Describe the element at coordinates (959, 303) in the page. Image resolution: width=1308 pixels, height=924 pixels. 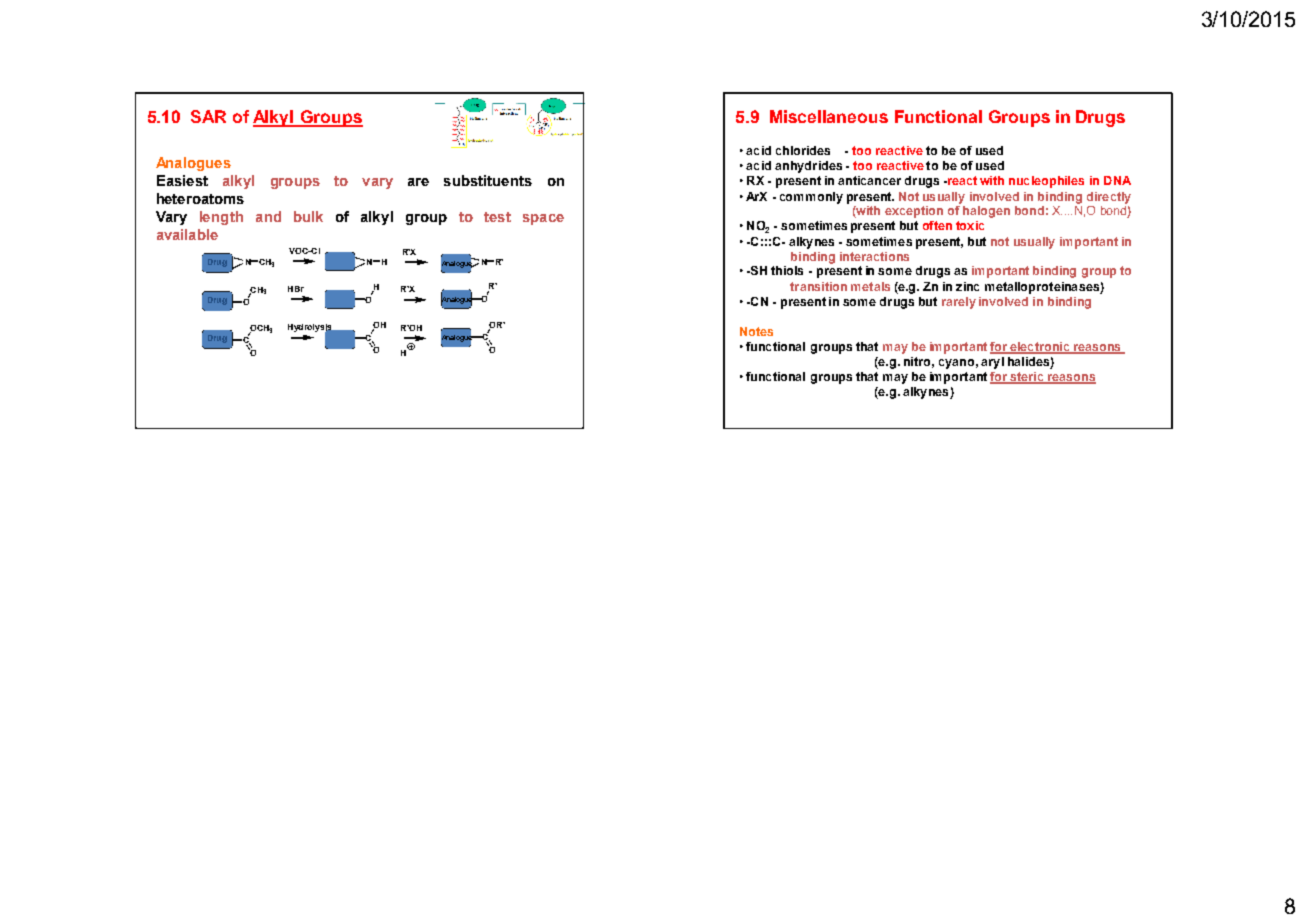
I see `rarely` at that location.
